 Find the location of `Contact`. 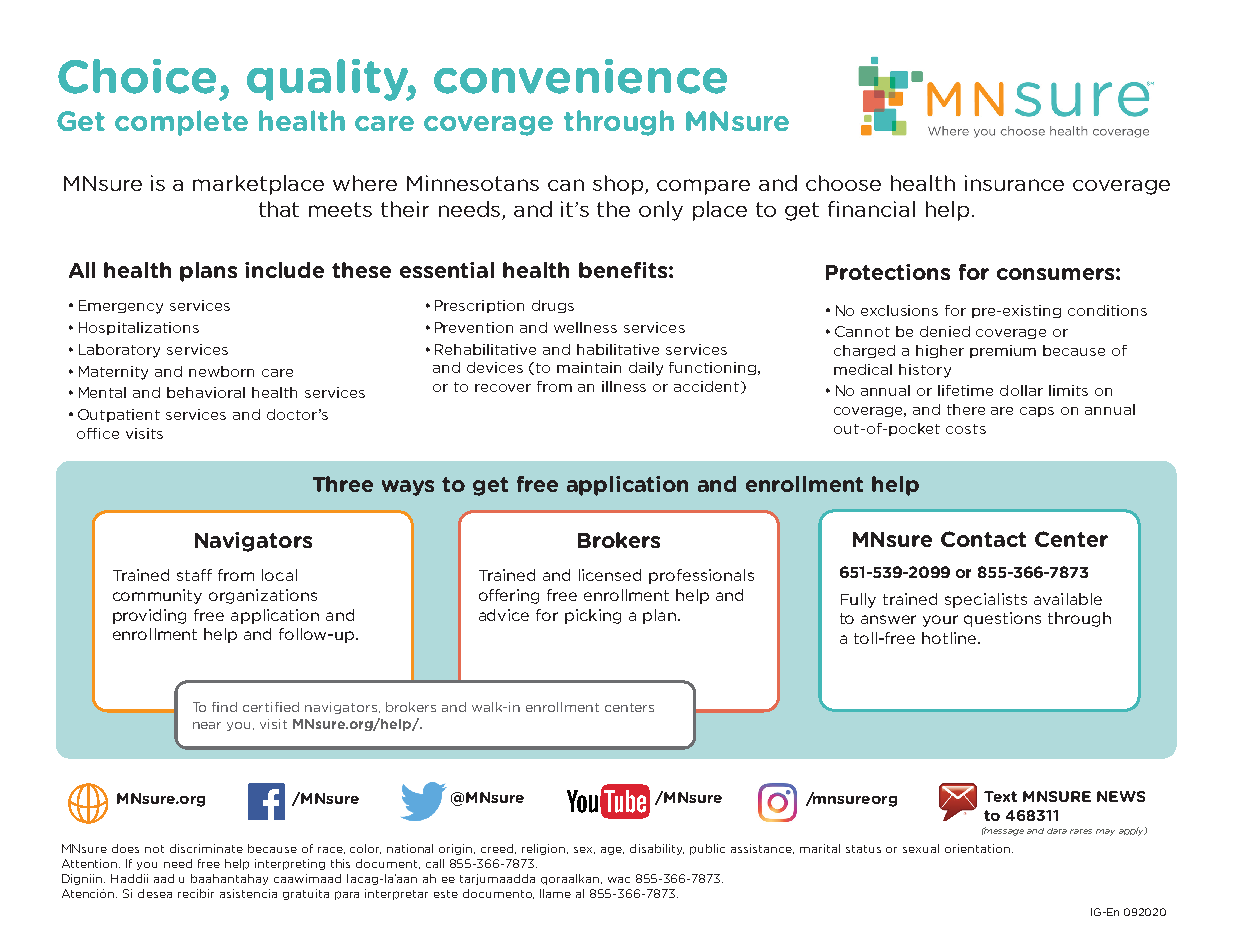

Contact is located at coordinates (983, 539).
